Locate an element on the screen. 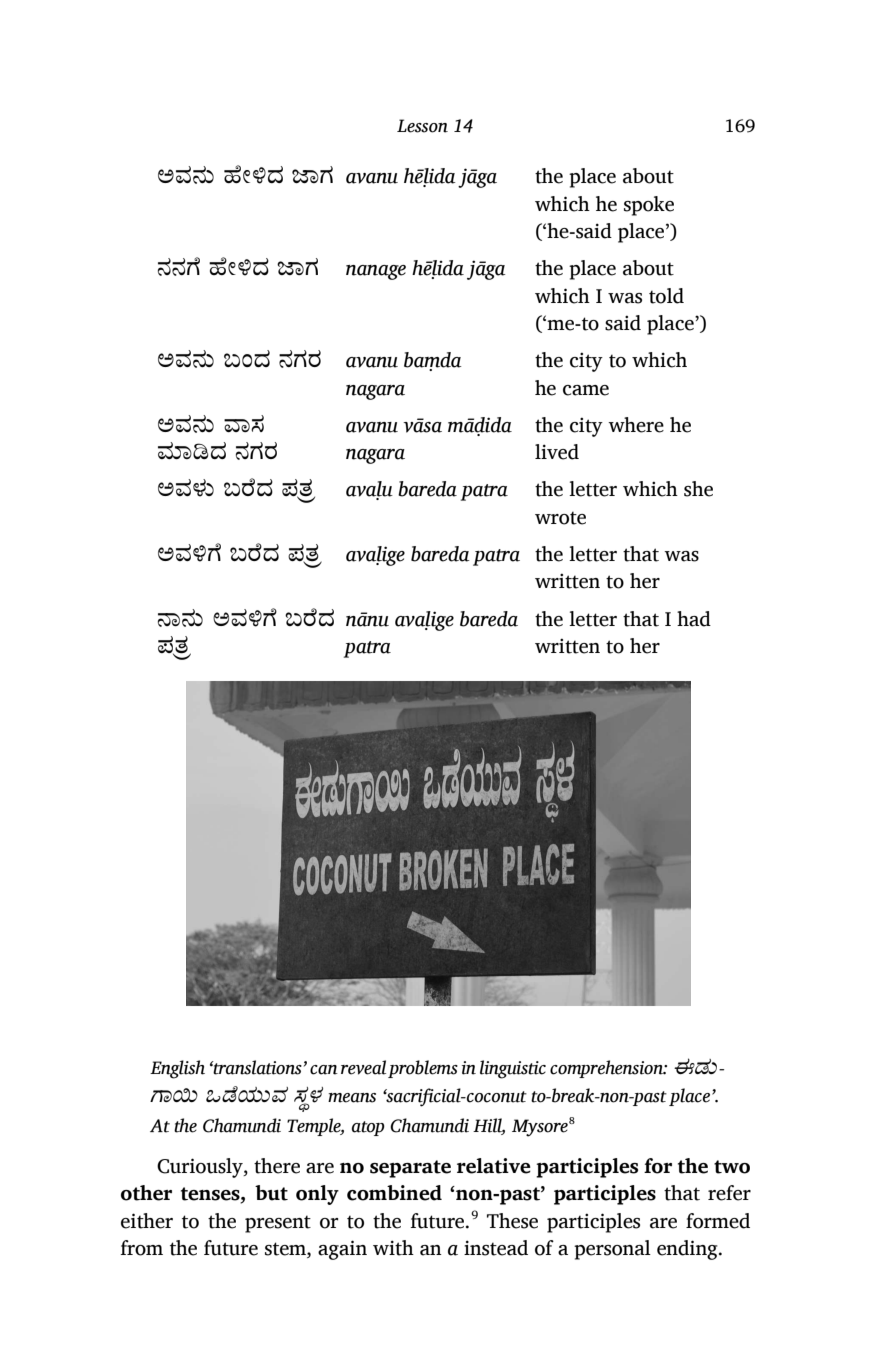 The image size is (896, 1359). linguistic is located at coordinates (513, 1069).
